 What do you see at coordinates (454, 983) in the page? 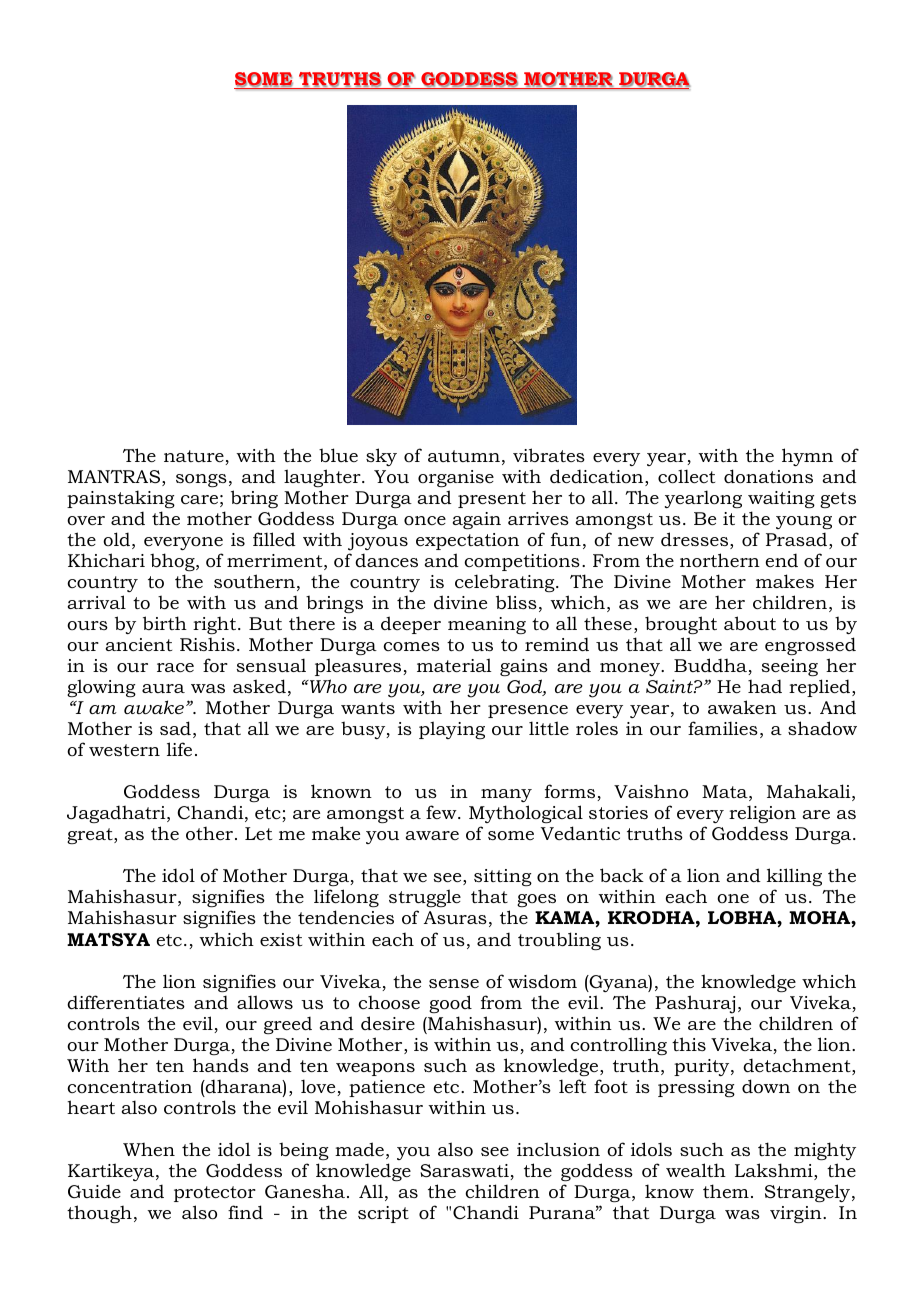
I see `sense` at bounding box center [454, 983].
